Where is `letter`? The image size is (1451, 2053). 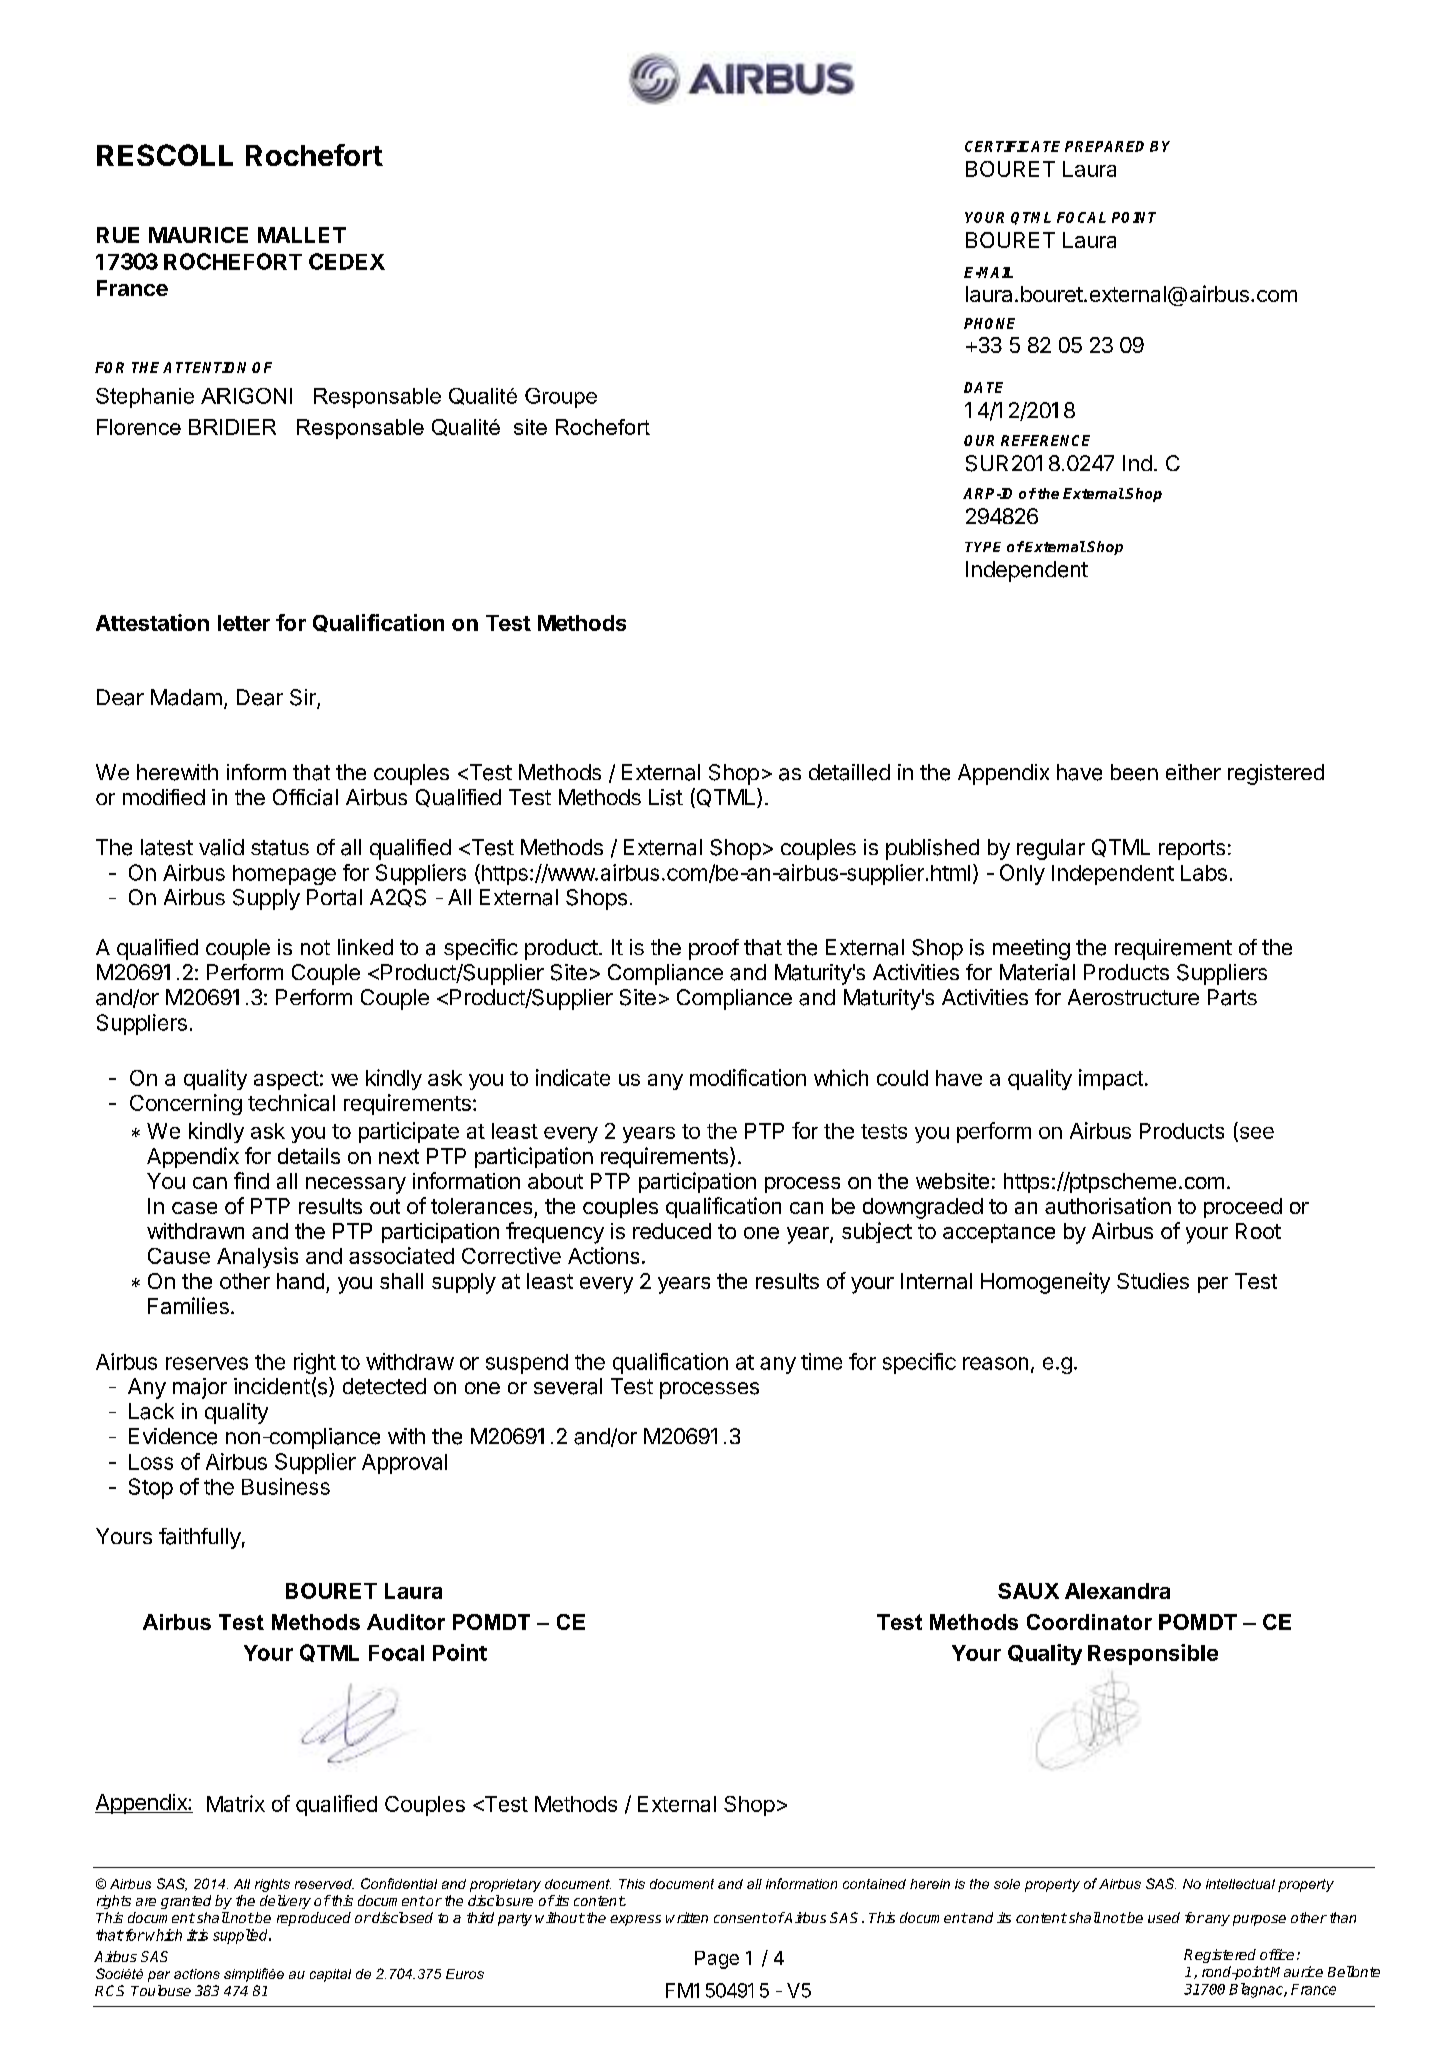
letter is located at coordinates (244, 623).
